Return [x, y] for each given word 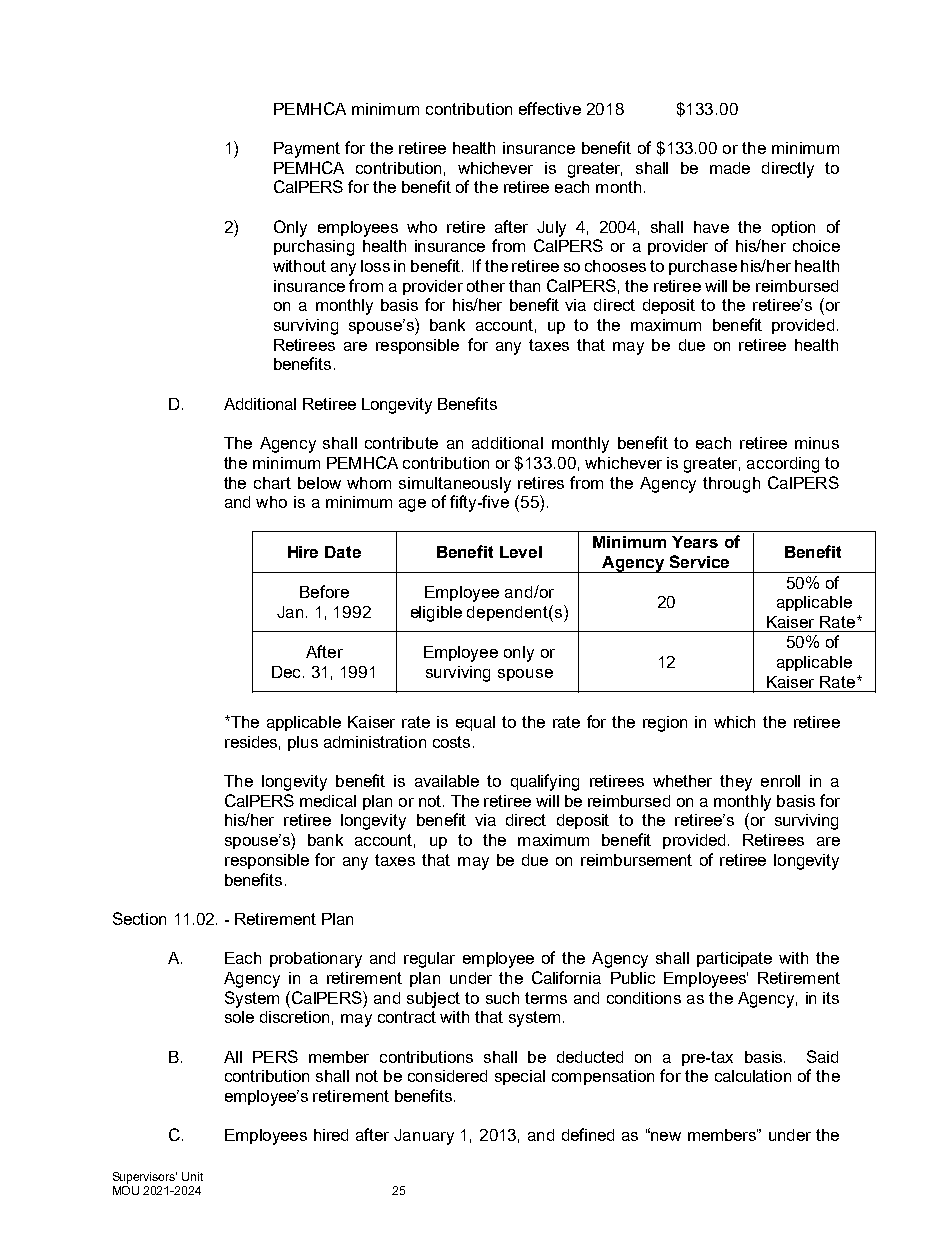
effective [550, 108]
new [665, 1136]
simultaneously [455, 485]
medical [328, 801]
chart [272, 483]
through [731, 485]
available [447, 781]
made [730, 168]
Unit [192, 1176]
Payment [307, 150]
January [424, 1137]
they [736, 783]
